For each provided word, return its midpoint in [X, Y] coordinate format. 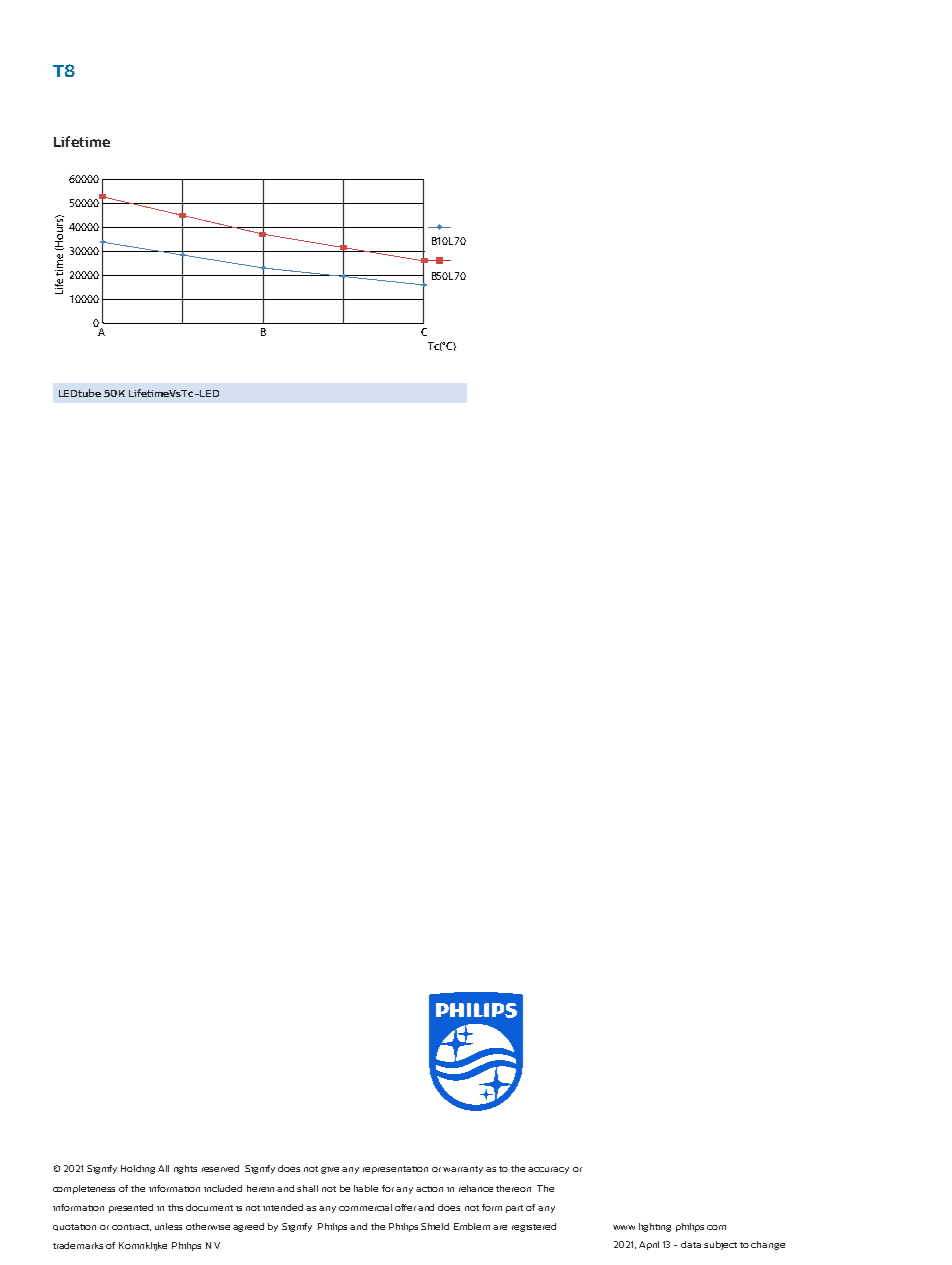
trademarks [78, 1245]
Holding [138, 1169]
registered [534, 1227]
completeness [84, 1189]
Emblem [472, 1226]
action [429, 1189]
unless [168, 1226]
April [649, 1245]
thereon [513, 1188]
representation [395, 1170]
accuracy [548, 1170]
